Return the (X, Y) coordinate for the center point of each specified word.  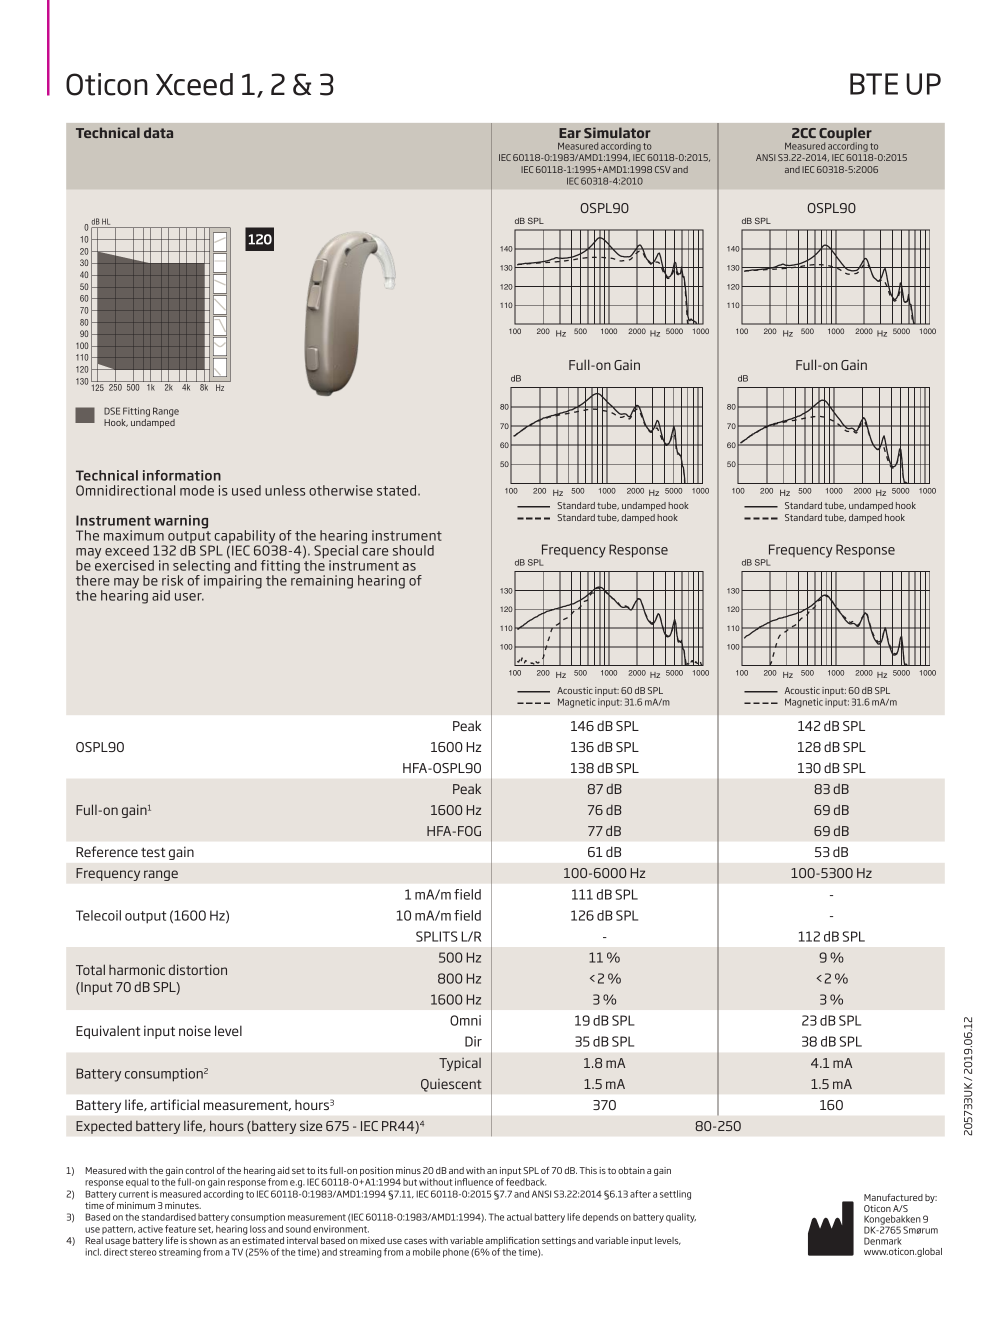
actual (519, 1217)
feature (180, 1229)
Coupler (845, 135)
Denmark (883, 1241)
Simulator (617, 132)
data (158, 132)
